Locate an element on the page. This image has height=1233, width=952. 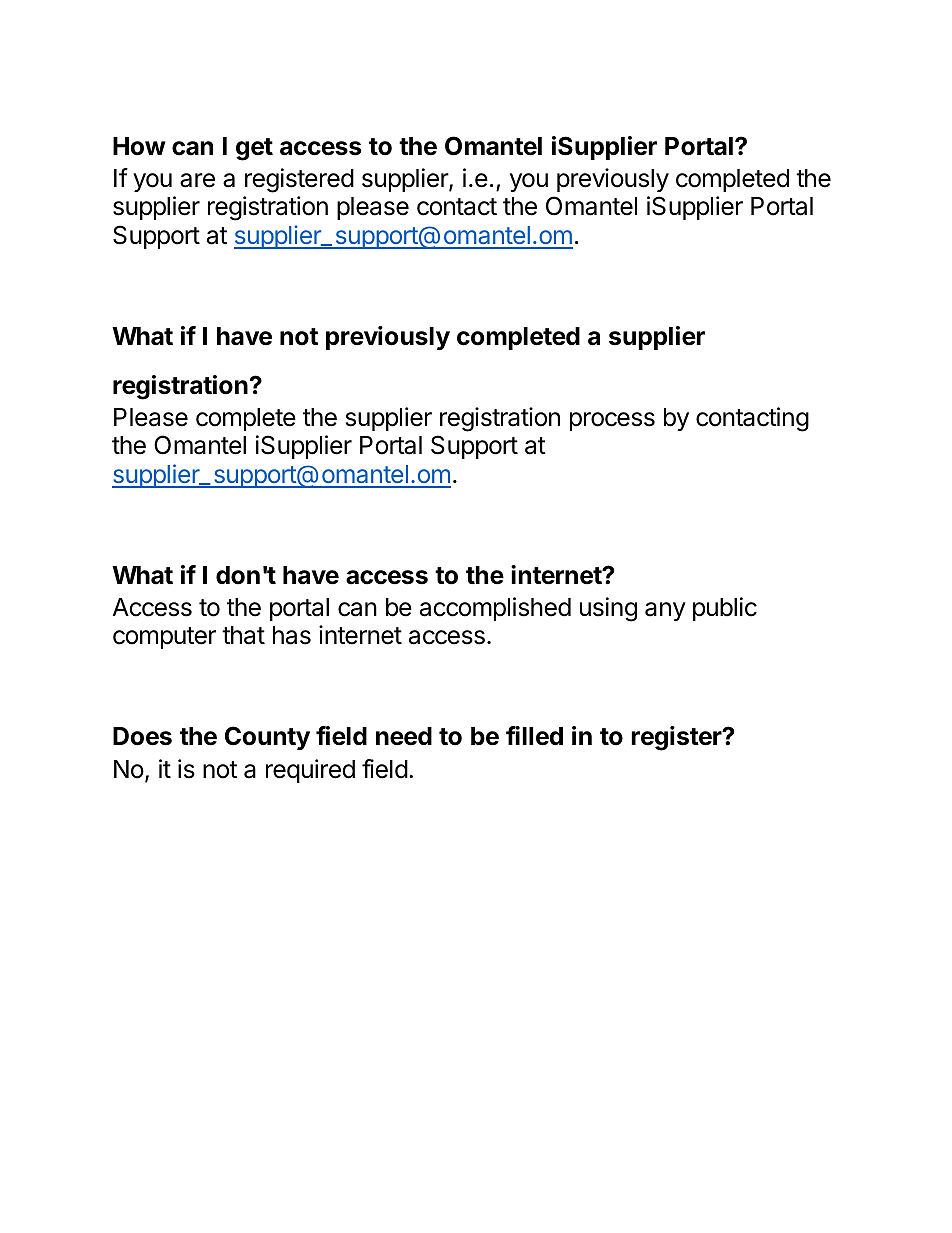
process is located at coordinates (612, 421).
